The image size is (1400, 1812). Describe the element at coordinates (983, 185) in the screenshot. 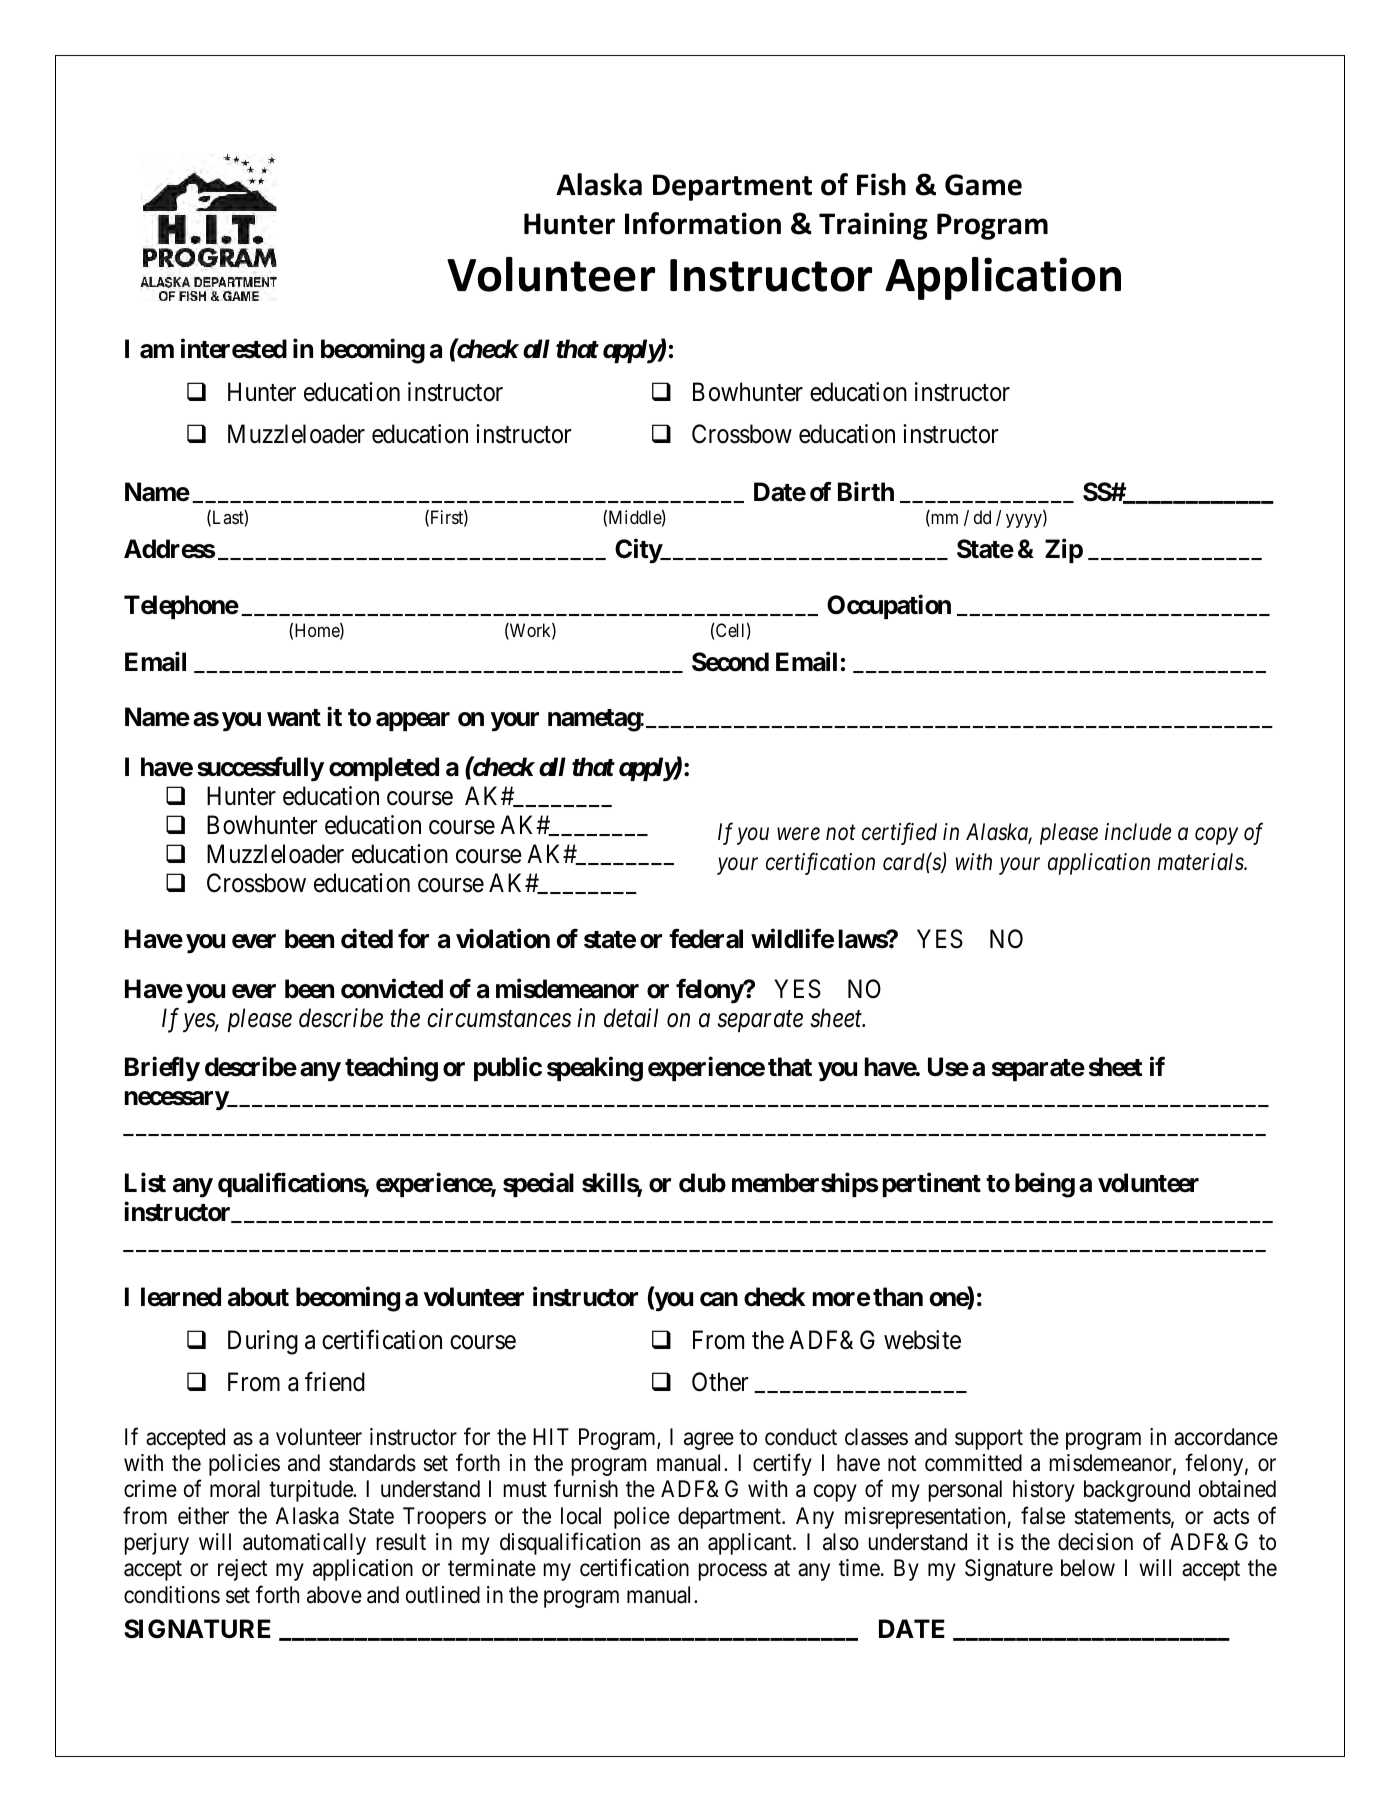

I see `Game` at that location.
